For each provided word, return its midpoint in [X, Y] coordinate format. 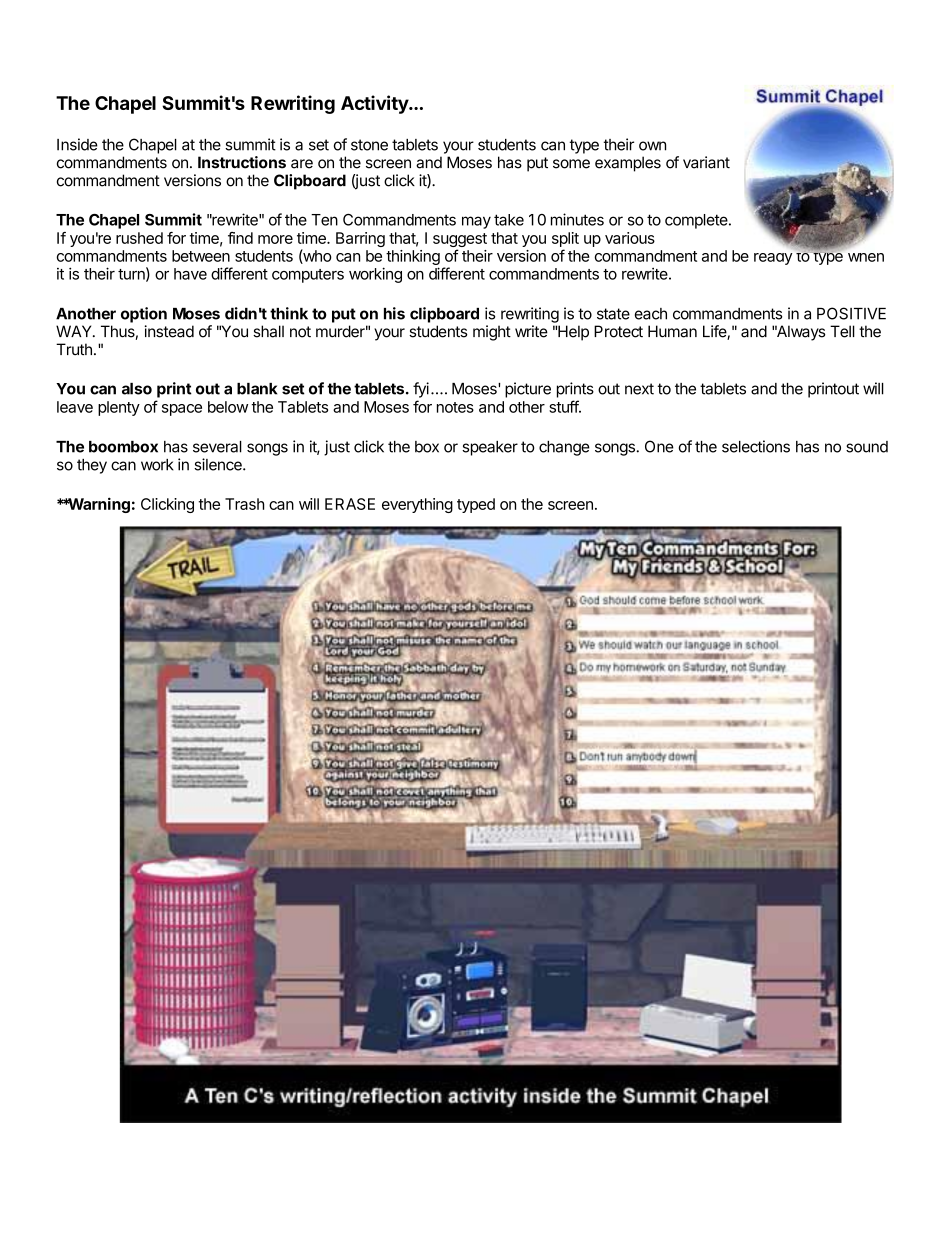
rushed [139, 238]
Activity [375, 104]
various [630, 238]
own [652, 146]
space [182, 410]
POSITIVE [851, 313]
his [394, 313]
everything [417, 505]
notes [455, 407]
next [639, 389]
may [476, 222]
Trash [244, 504]
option [144, 315]
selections [756, 446]
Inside [77, 144]
